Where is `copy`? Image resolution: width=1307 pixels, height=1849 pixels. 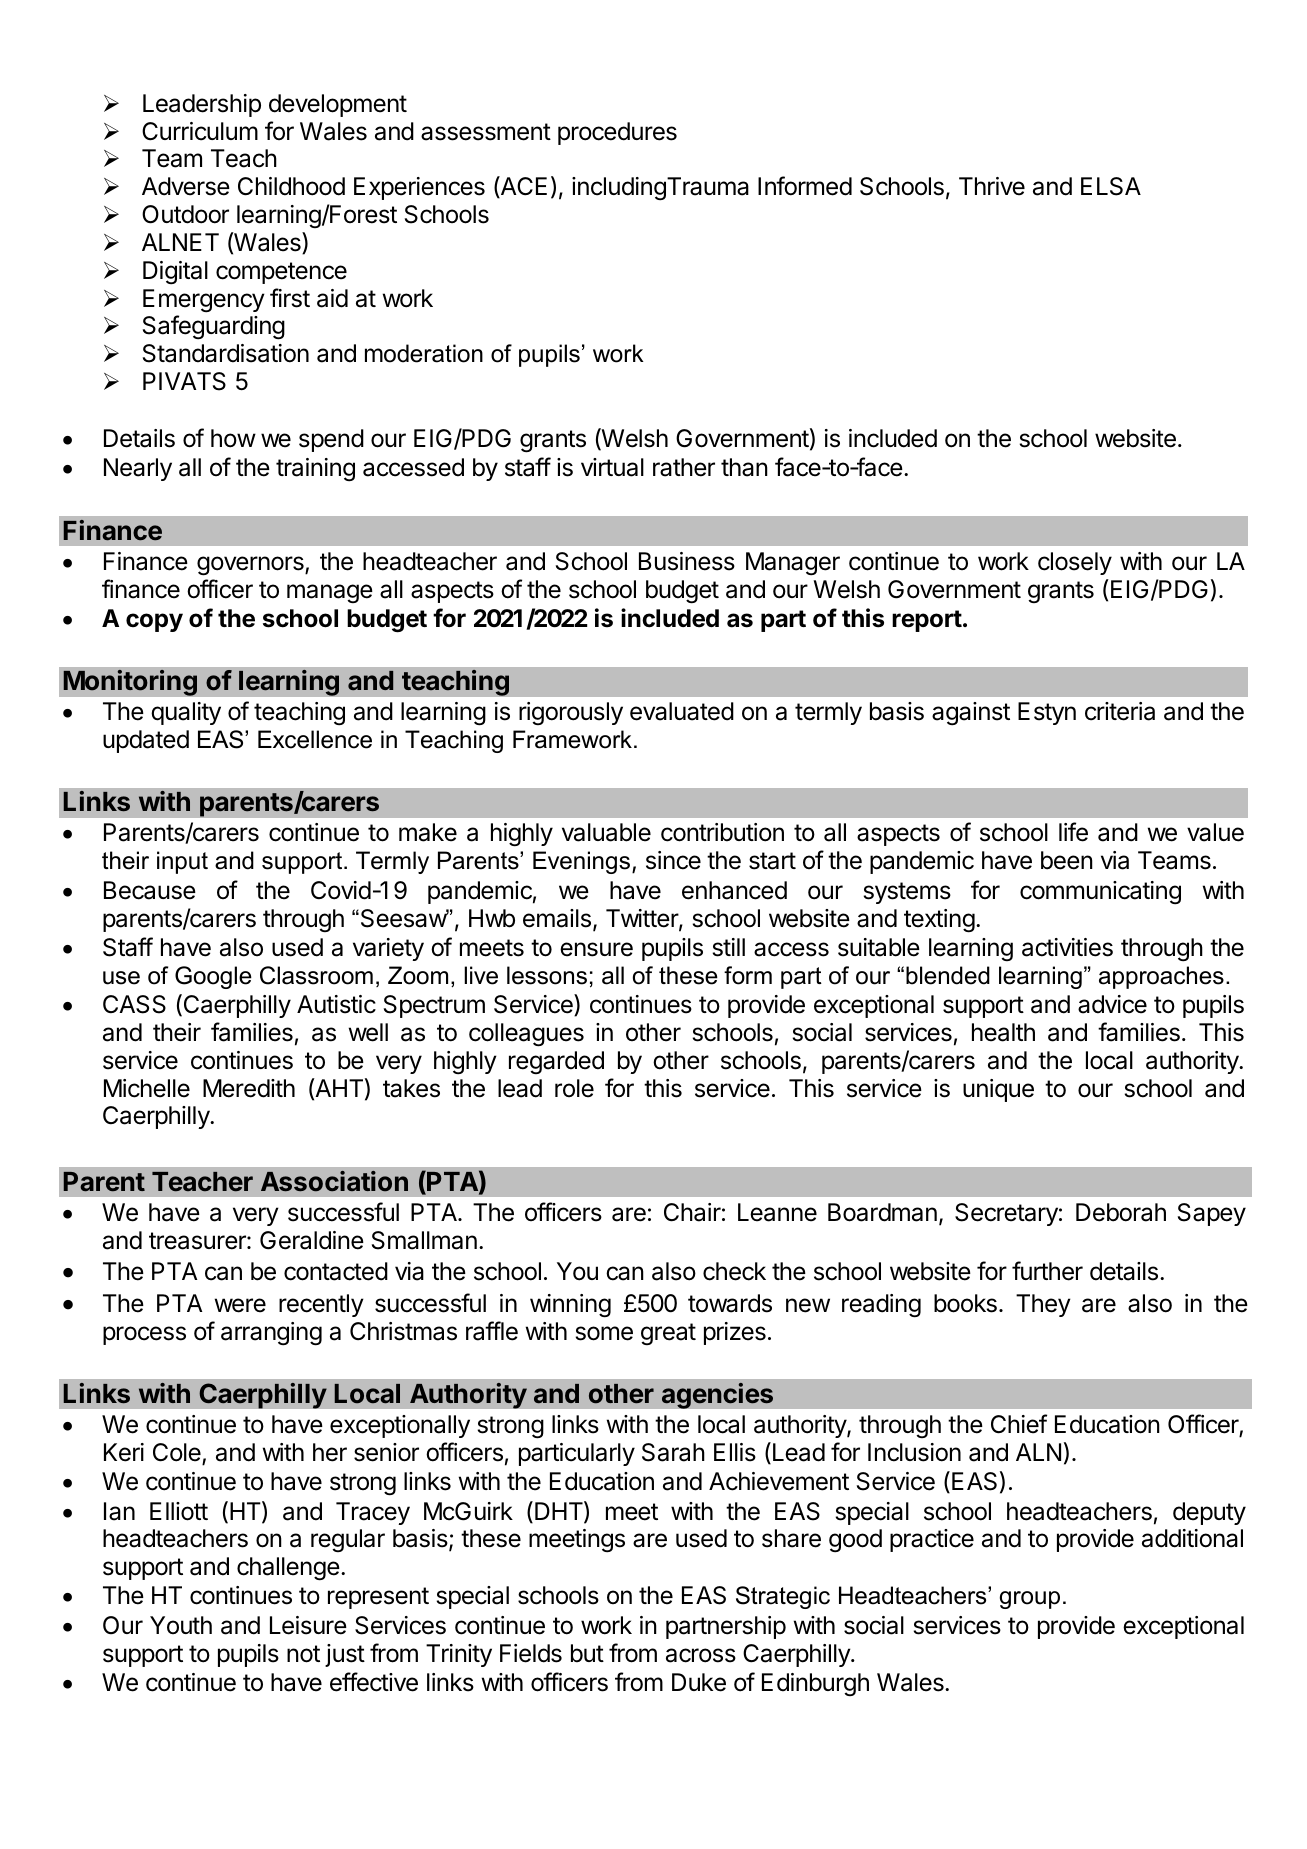
copy is located at coordinates (154, 622).
